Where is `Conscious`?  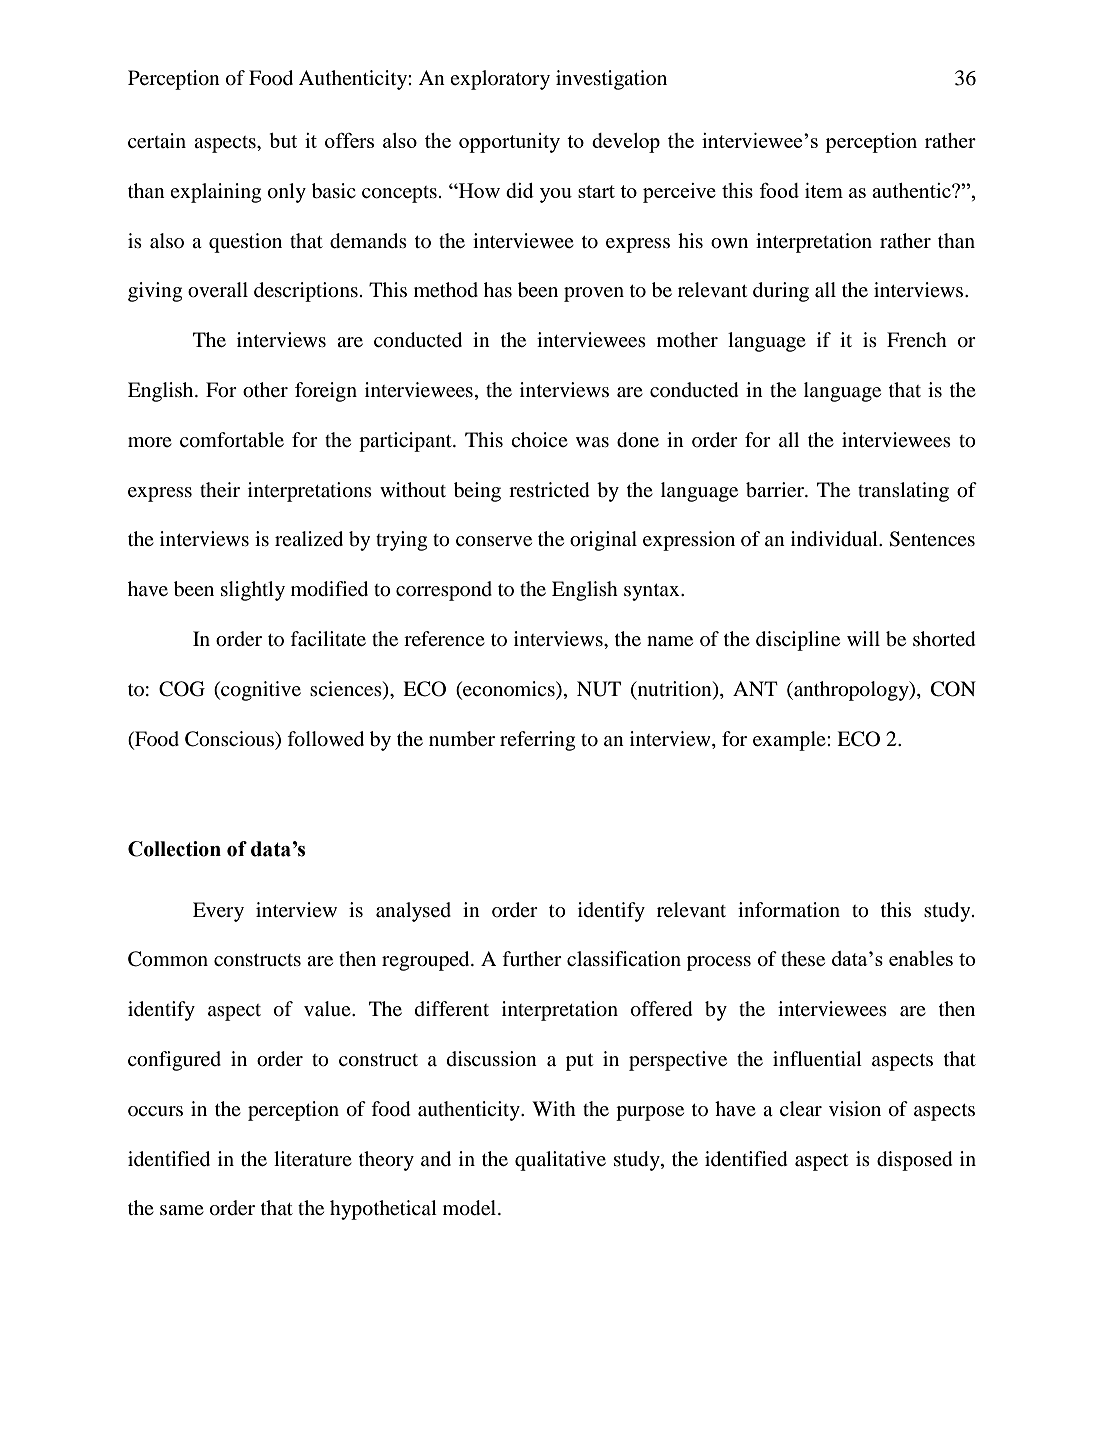 Conscious is located at coordinates (230, 739).
